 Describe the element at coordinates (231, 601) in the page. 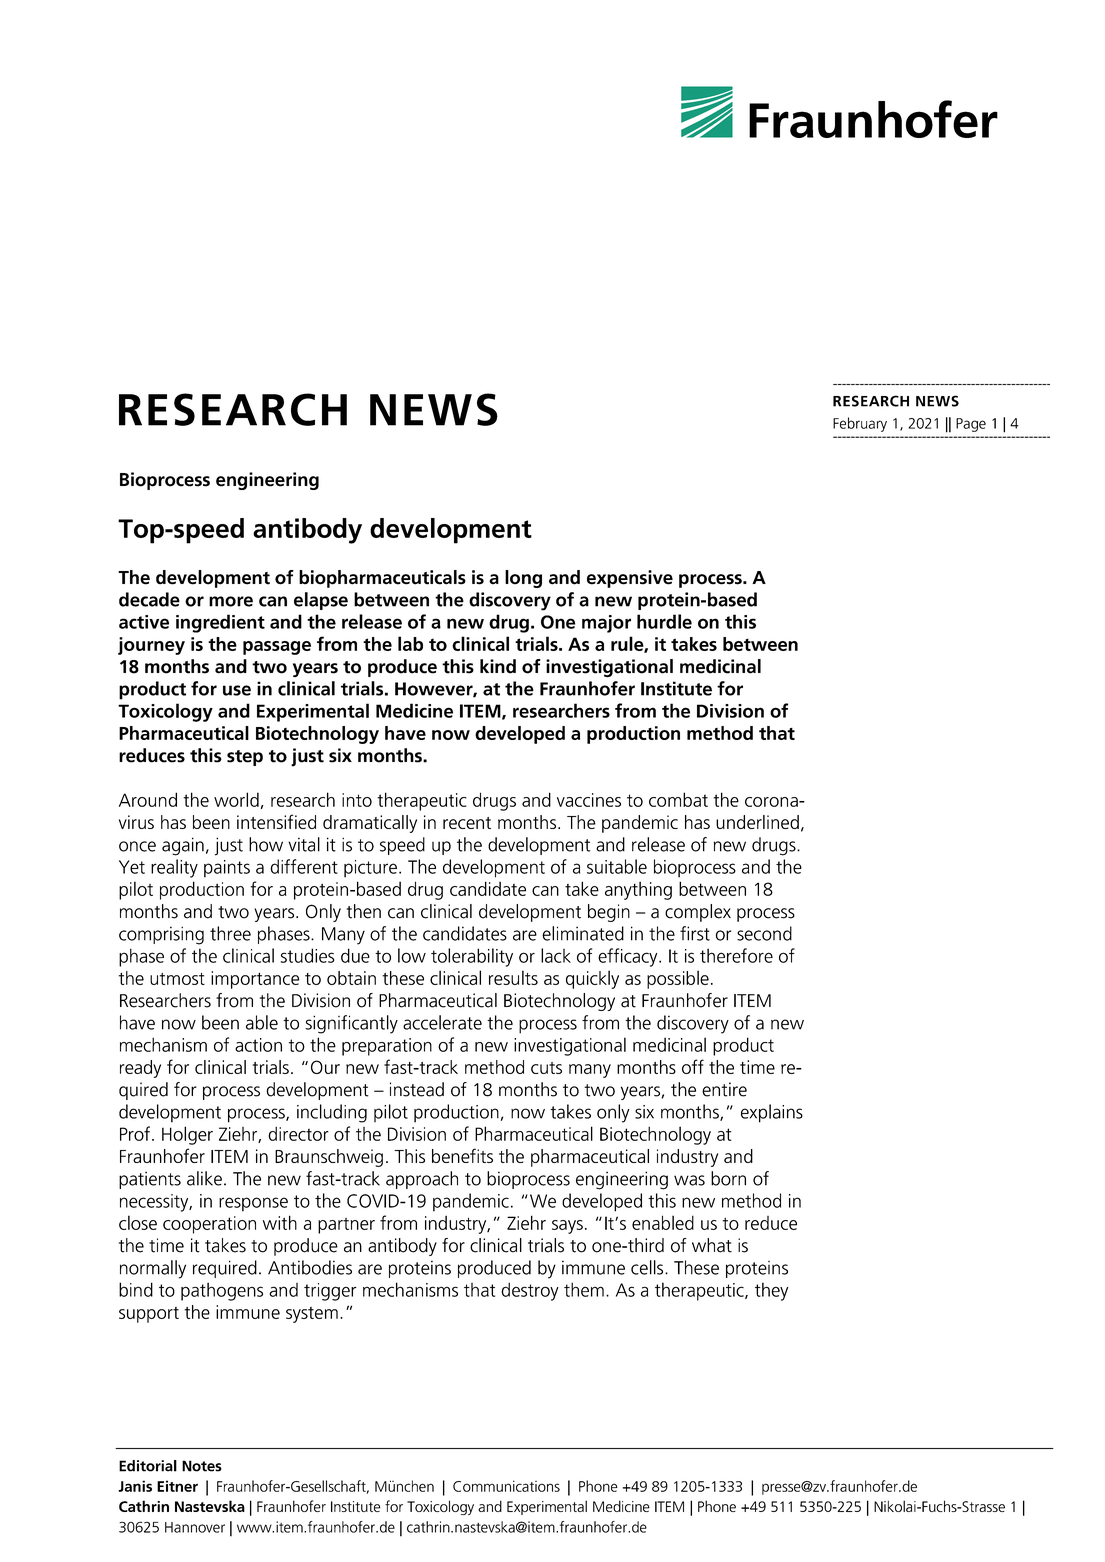

I see `more` at that location.
